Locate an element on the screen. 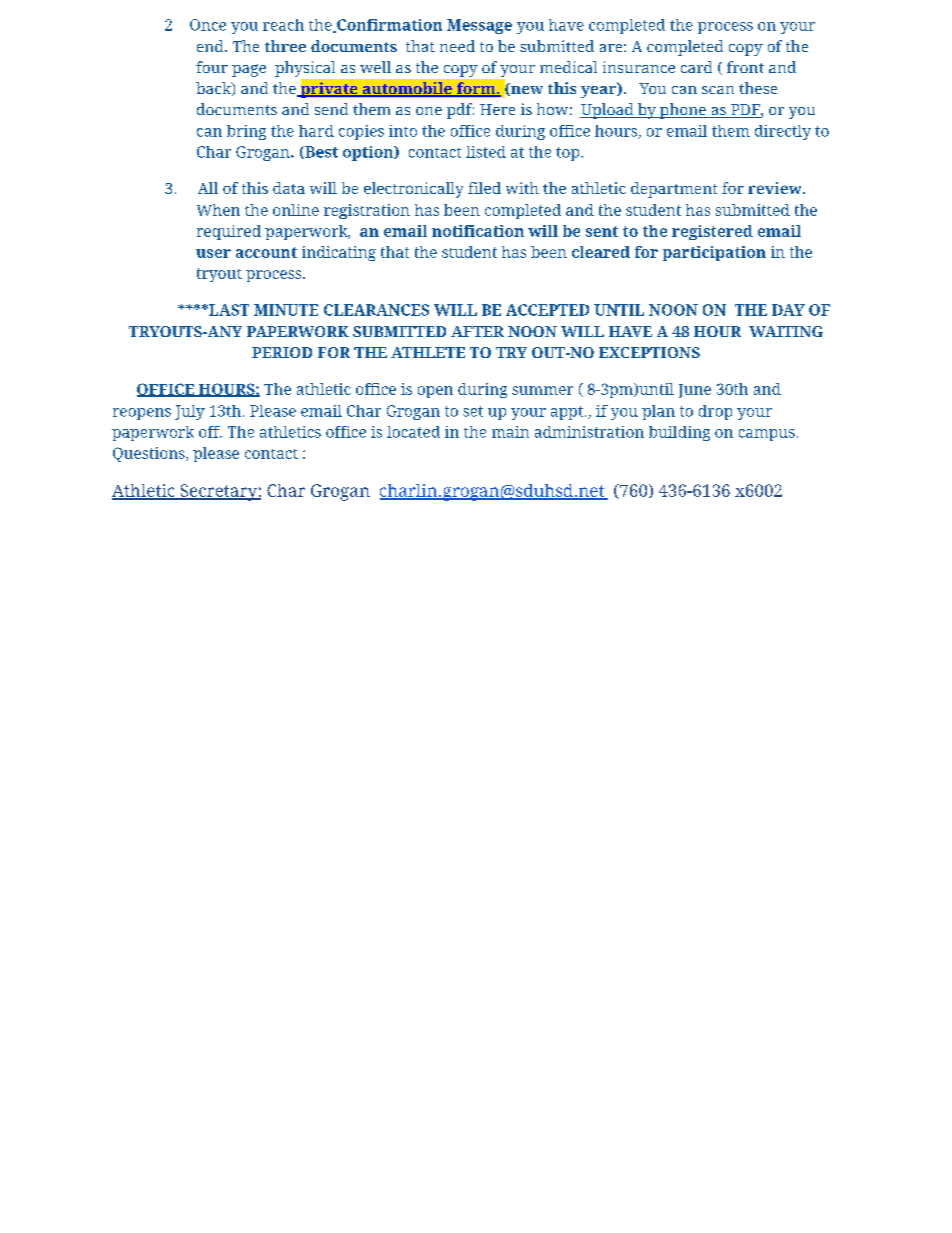  Once is located at coordinates (208, 25).
